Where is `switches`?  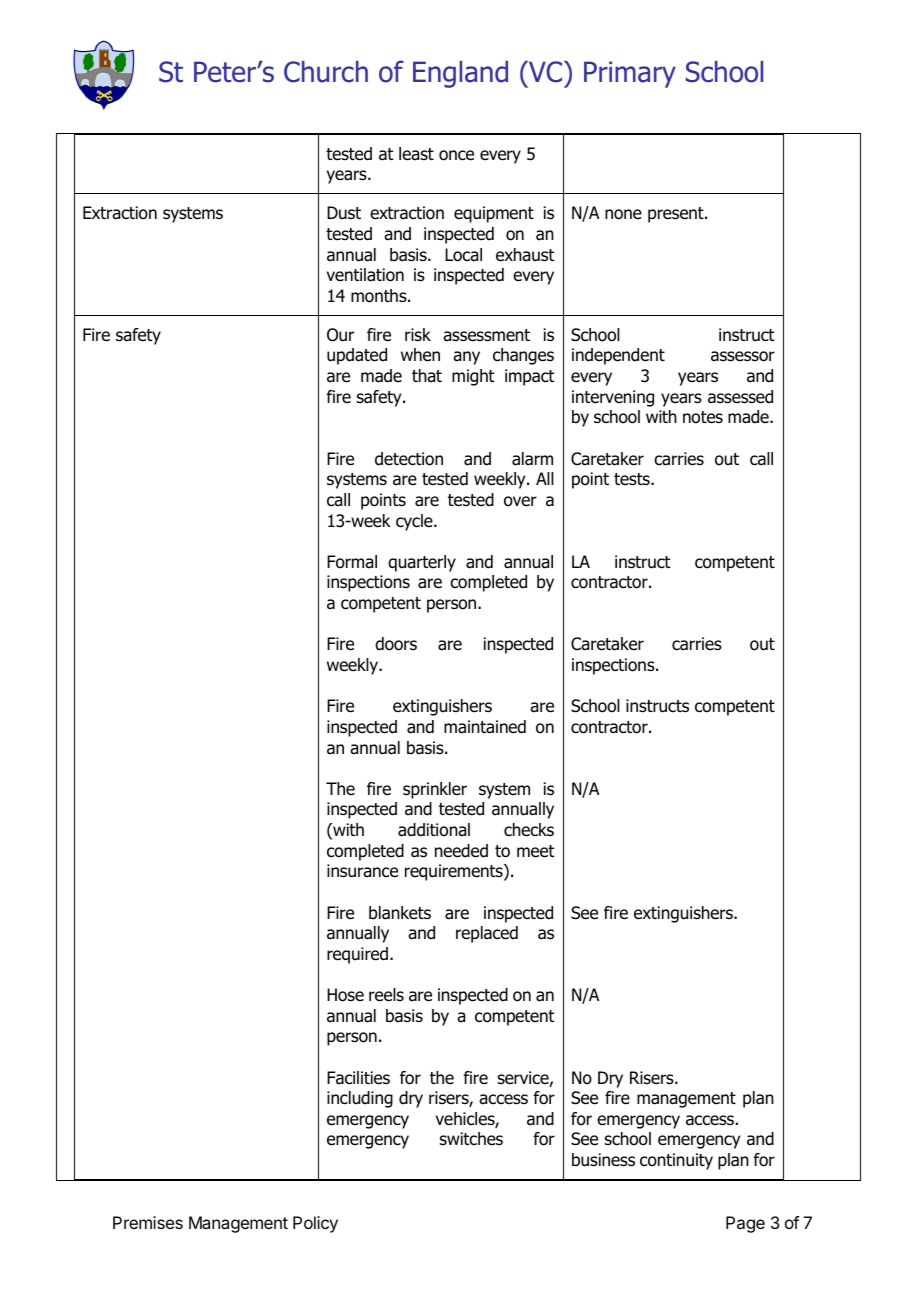 switches is located at coordinates (471, 1139).
